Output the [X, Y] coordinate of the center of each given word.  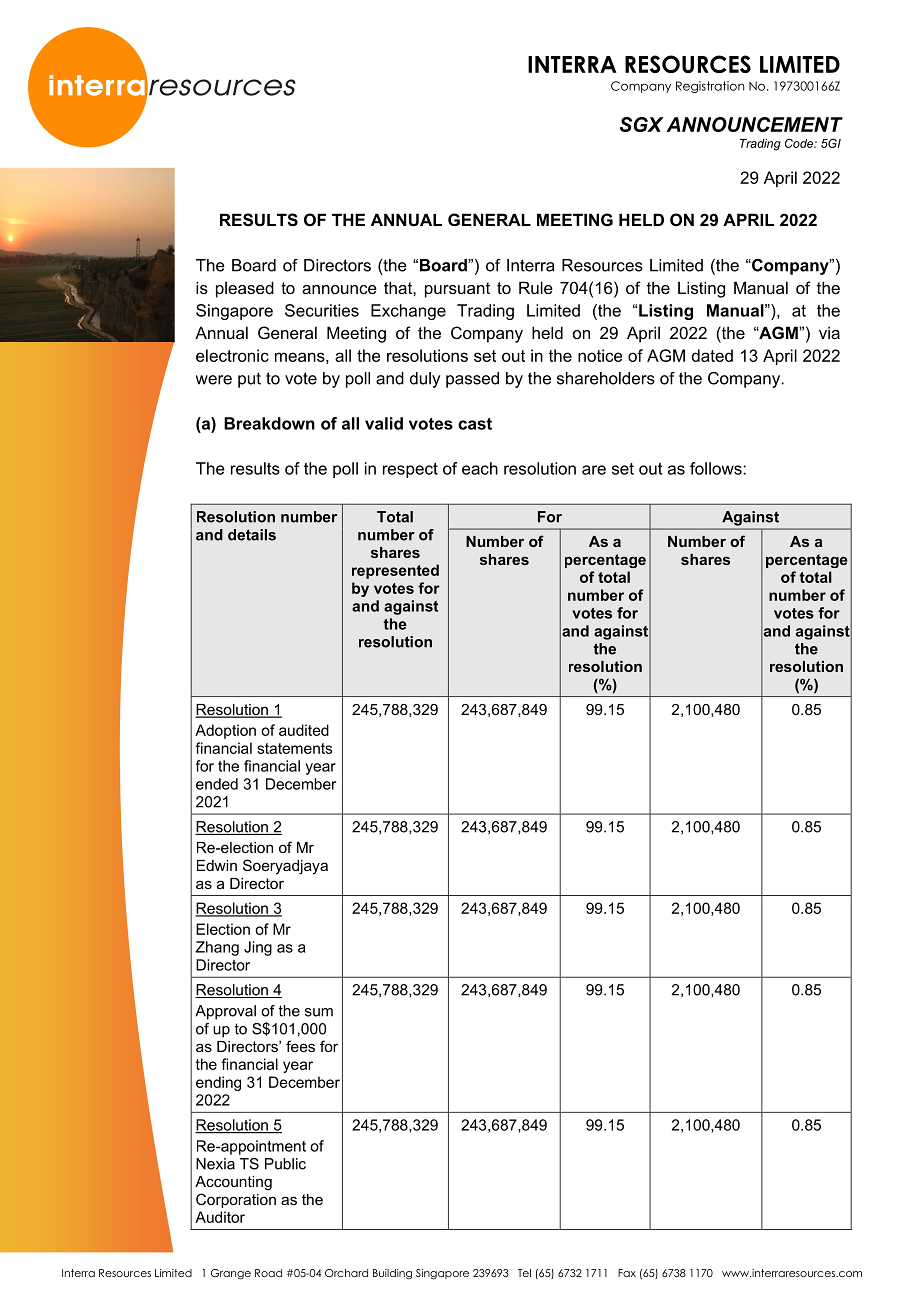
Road [268, 1273]
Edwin [217, 865]
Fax [627, 1273]
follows [717, 468]
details [252, 535]
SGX [642, 124]
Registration [710, 87]
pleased [245, 289]
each [480, 468]
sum [319, 1012]
